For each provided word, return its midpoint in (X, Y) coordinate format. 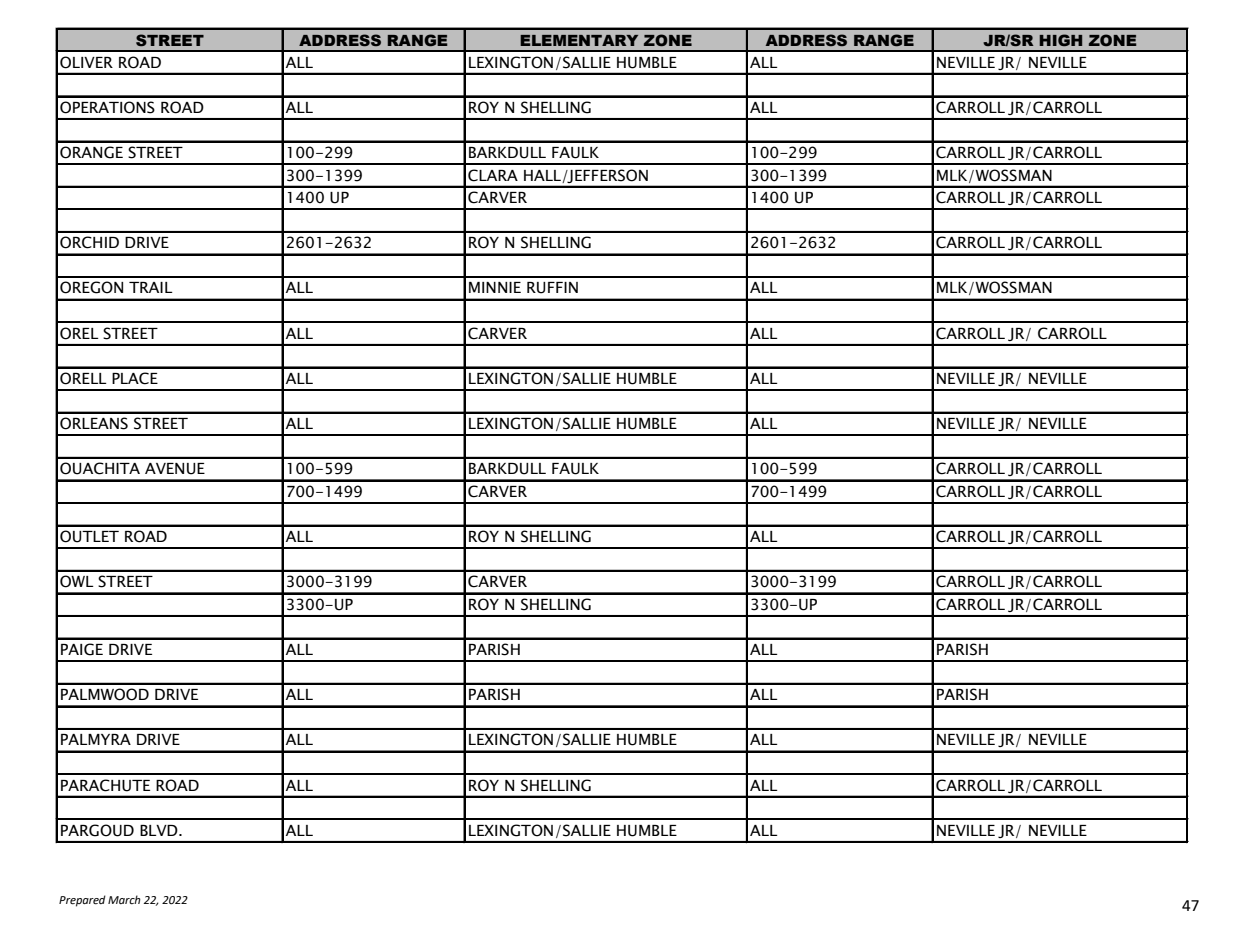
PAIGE (82, 649)
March (124, 899)
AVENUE (175, 469)
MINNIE (495, 287)
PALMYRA (96, 739)
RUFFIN (552, 288)
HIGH (1060, 40)
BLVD (160, 830)
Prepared (82, 901)
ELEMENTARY (579, 40)
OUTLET (89, 536)
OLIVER (86, 62)
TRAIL (151, 287)
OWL (77, 581)
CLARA (493, 175)
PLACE (135, 378)
